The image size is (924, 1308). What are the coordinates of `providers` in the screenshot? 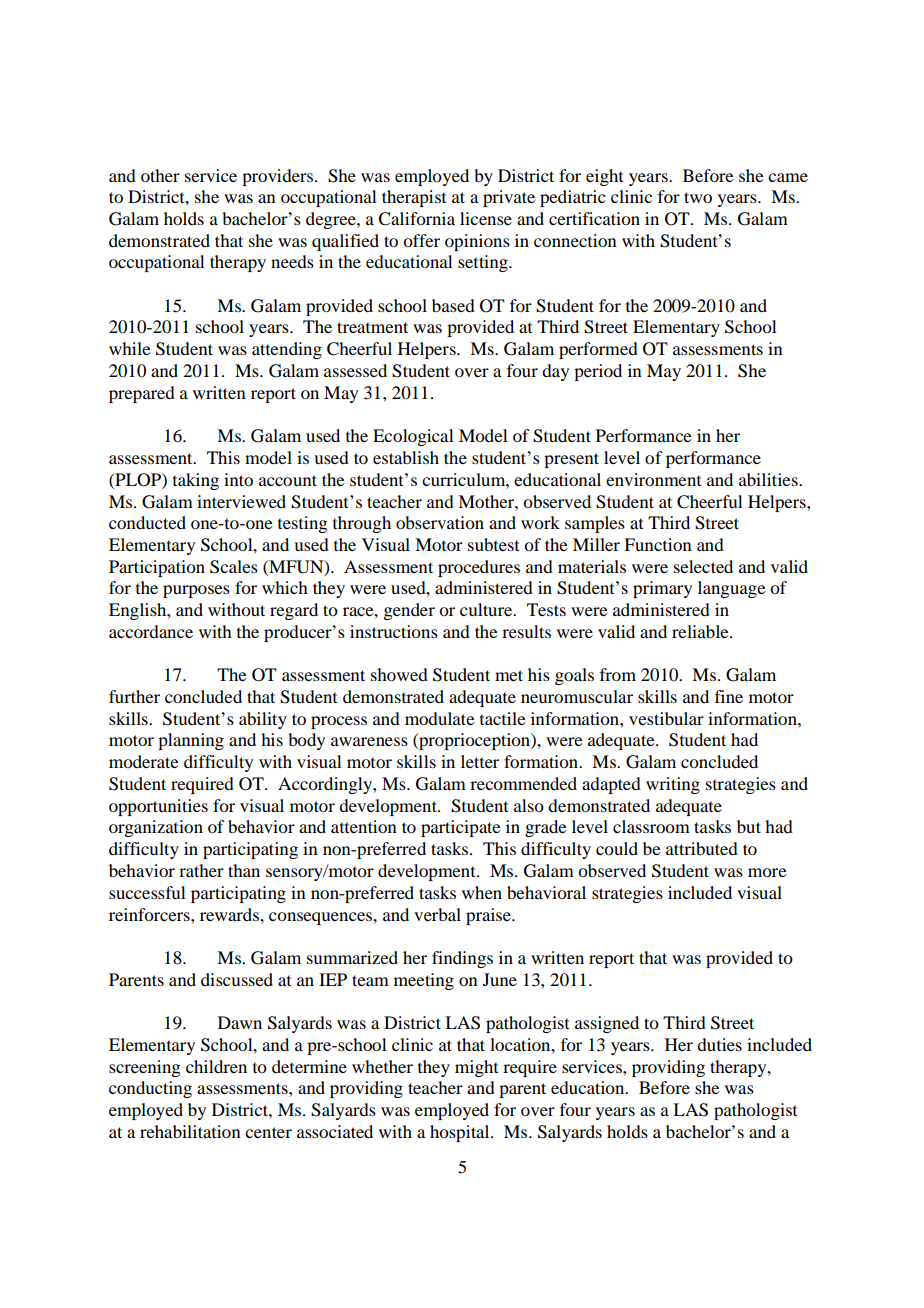 It's located at (279, 177).
